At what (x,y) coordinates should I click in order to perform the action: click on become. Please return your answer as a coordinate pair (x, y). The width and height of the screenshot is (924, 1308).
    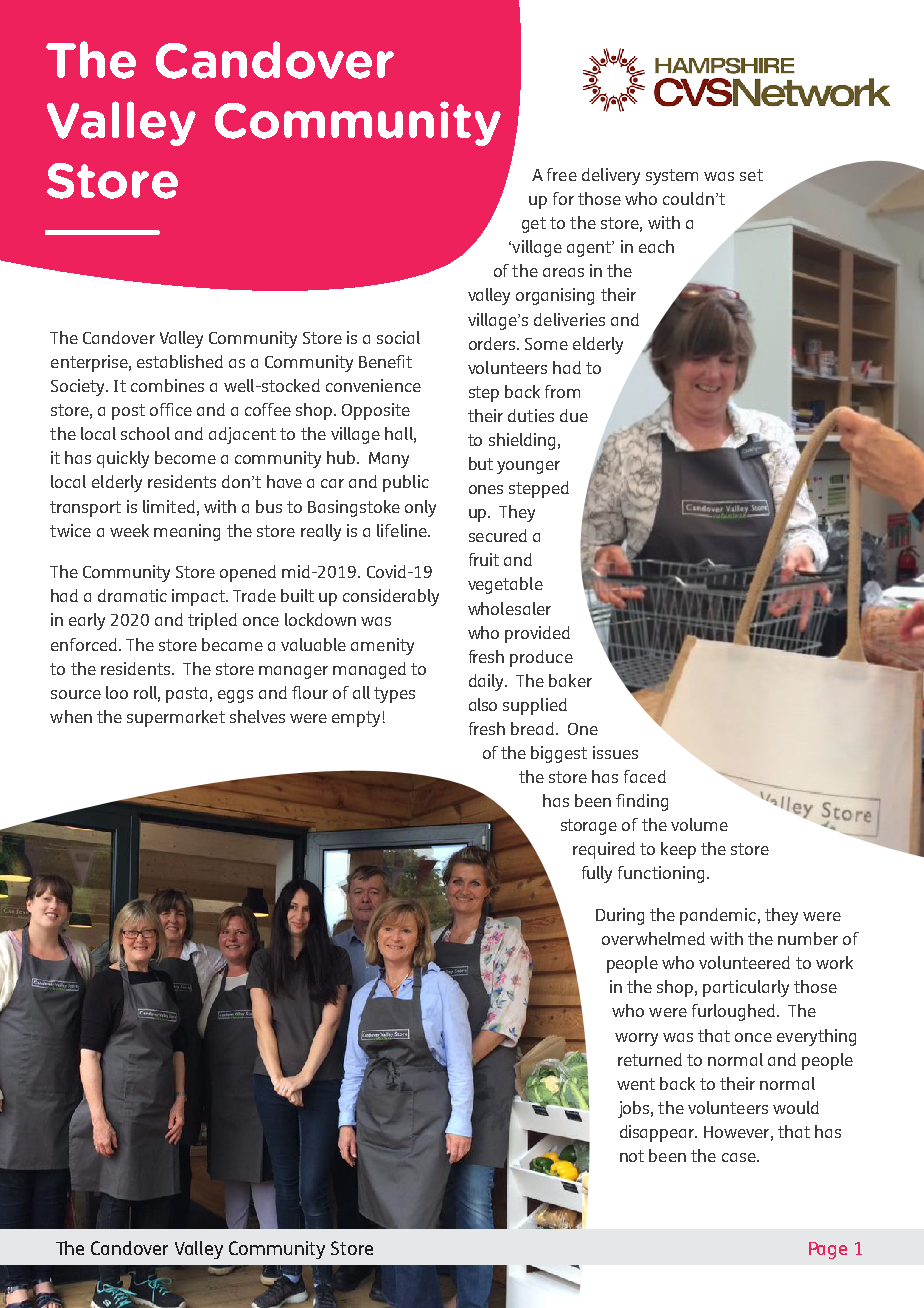
    Looking at the image, I should click on (185, 457).
